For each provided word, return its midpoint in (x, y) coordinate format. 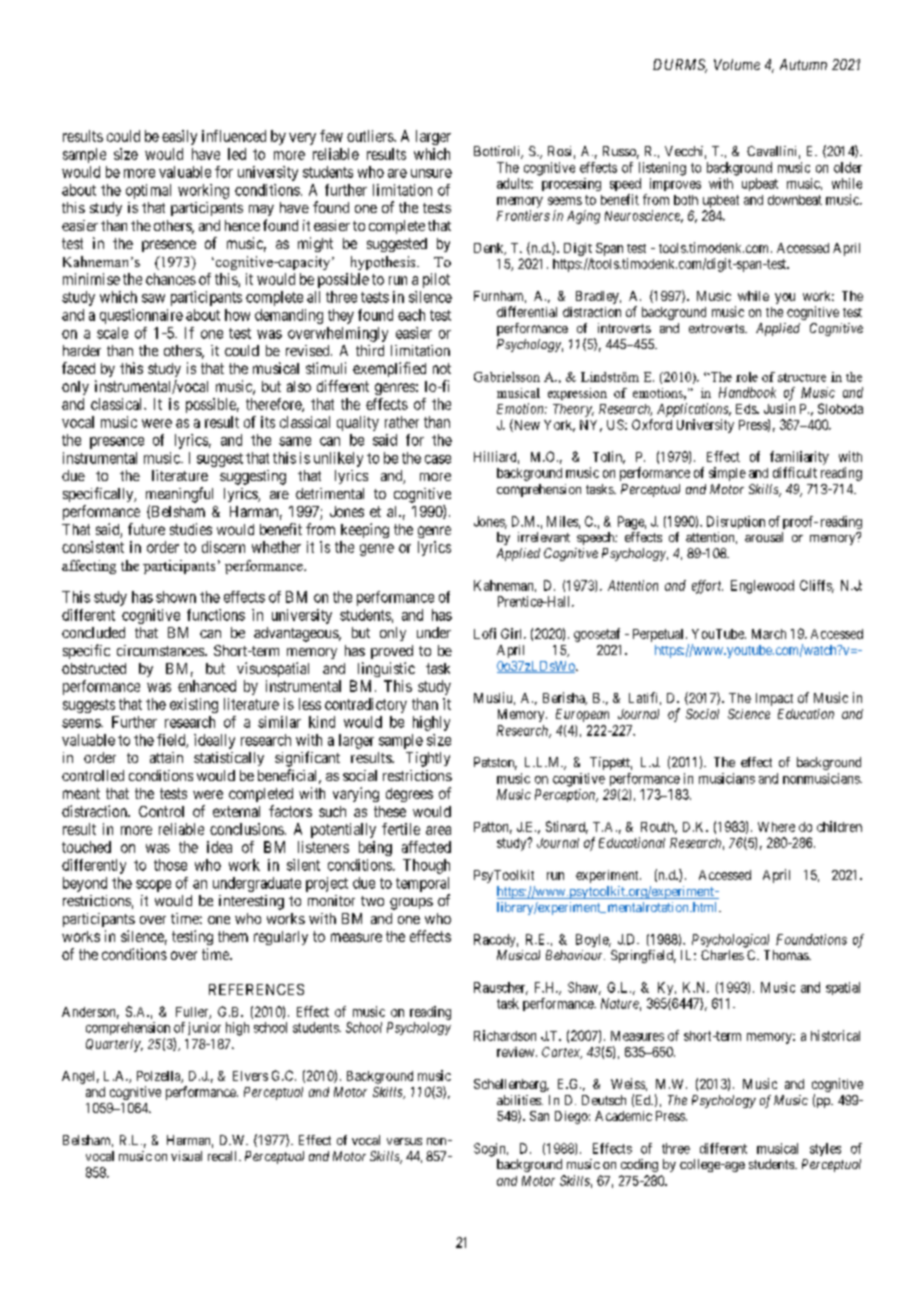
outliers (371, 136)
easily (179, 137)
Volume (737, 64)
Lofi (485, 633)
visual (186, 1156)
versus (404, 1141)
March (769, 634)
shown (176, 597)
